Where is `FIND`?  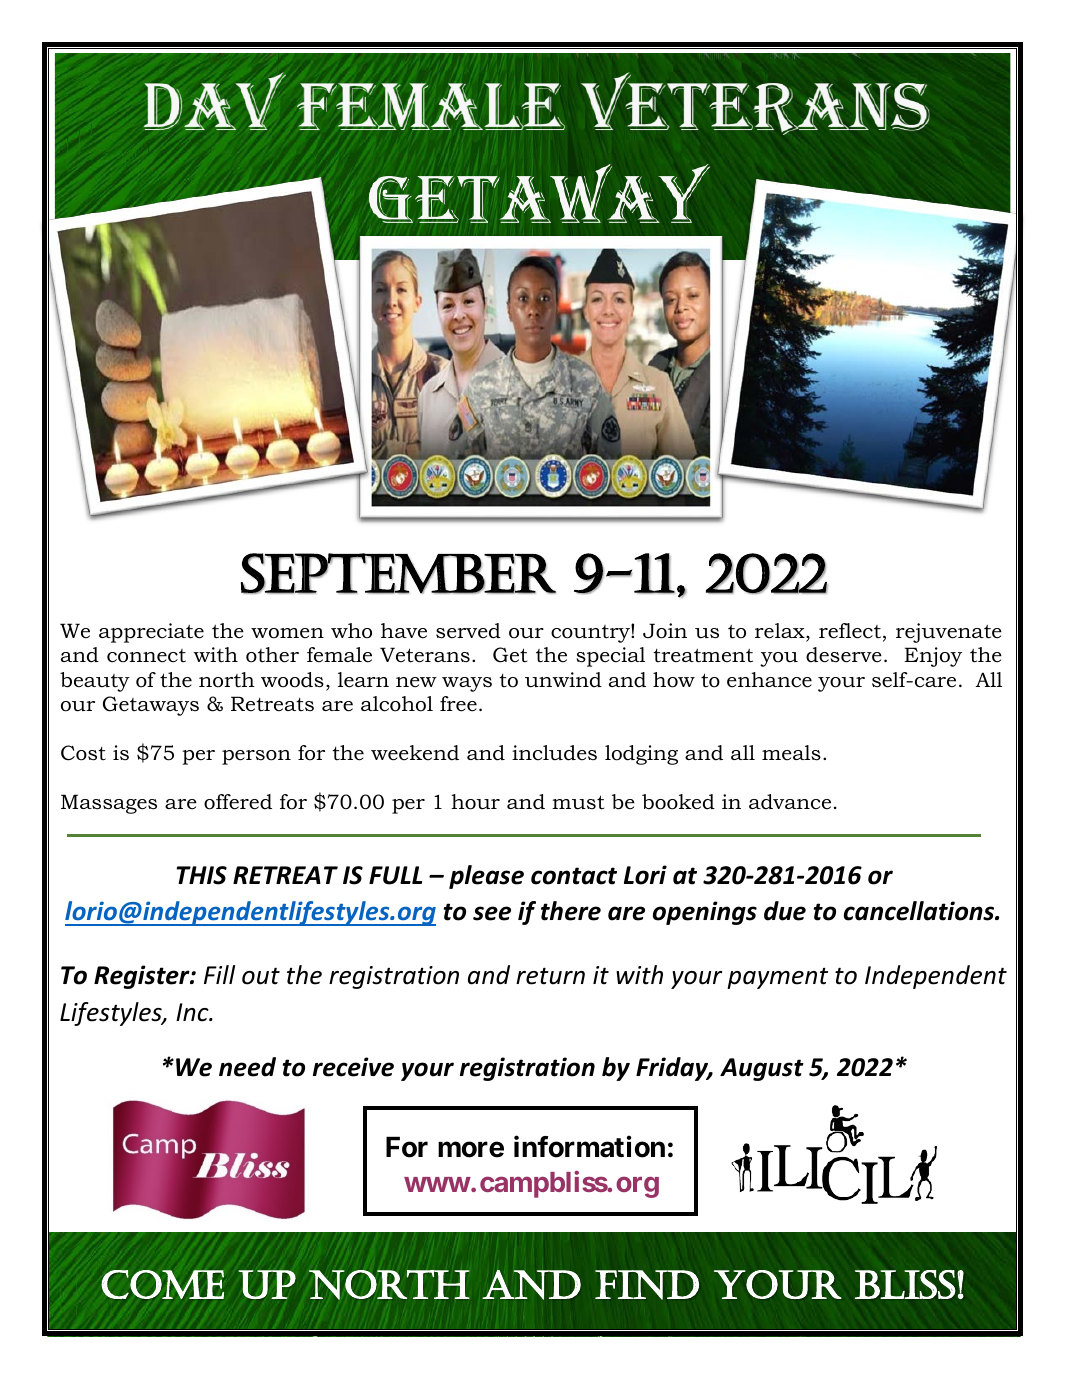 FIND is located at coordinates (647, 1285).
